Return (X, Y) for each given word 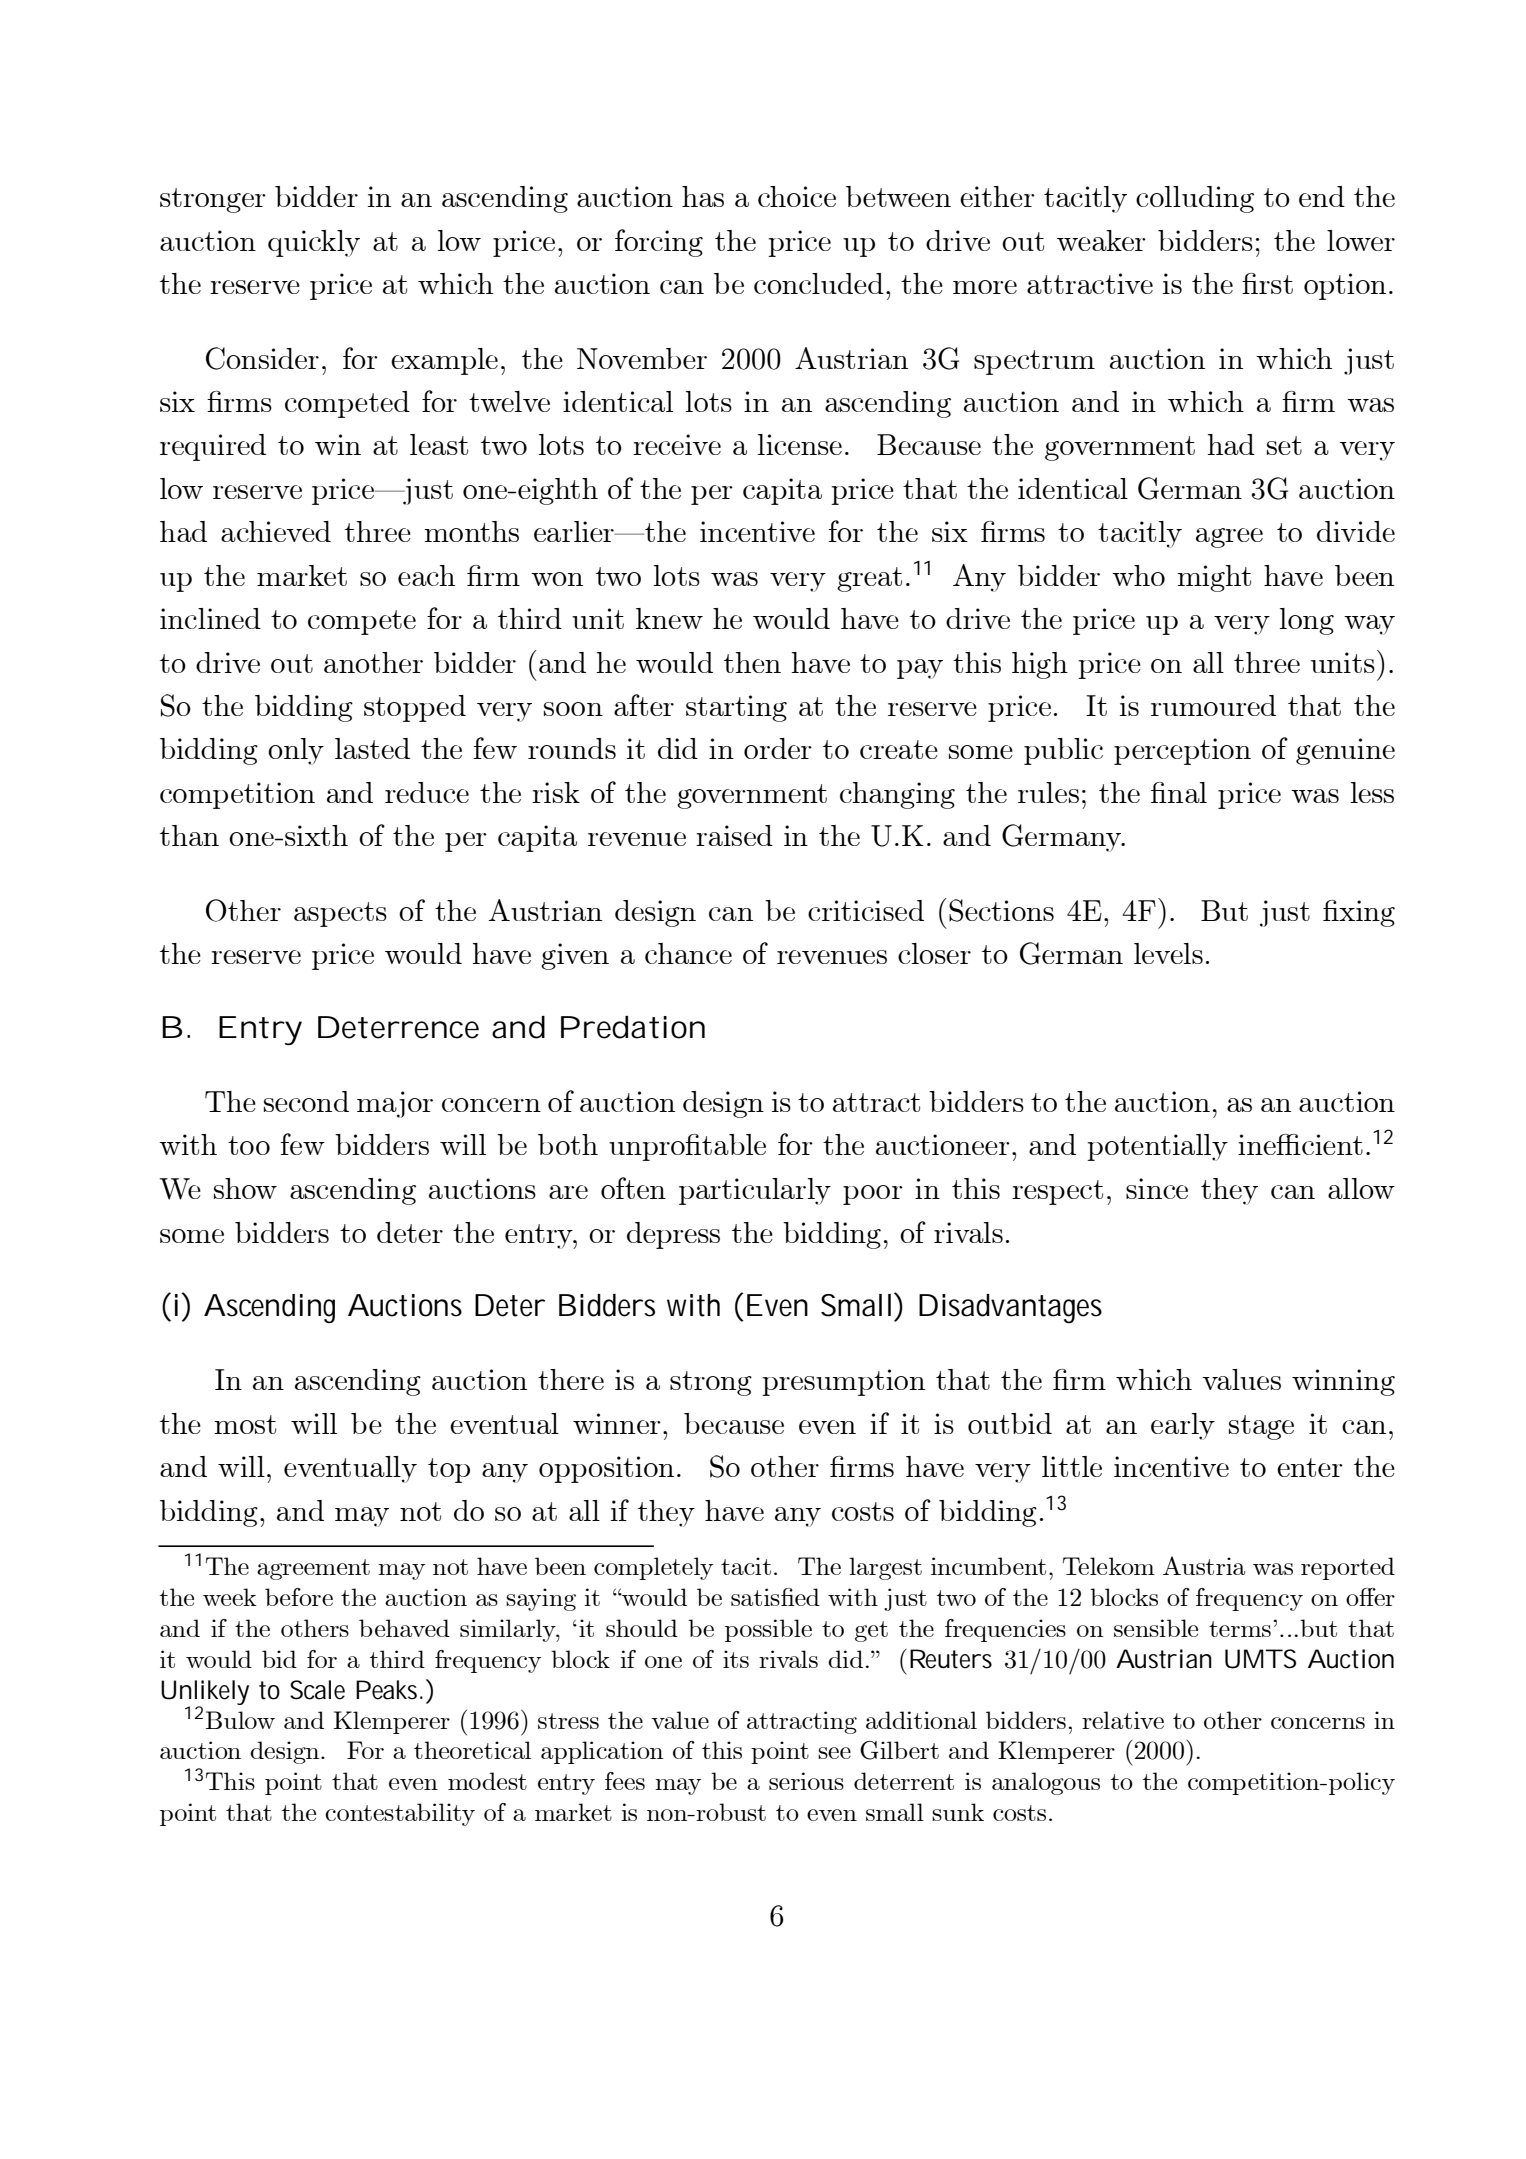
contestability (400, 1814)
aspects (340, 914)
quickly (314, 243)
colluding (1195, 199)
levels (1168, 953)
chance (688, 953)
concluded (819, 283)
